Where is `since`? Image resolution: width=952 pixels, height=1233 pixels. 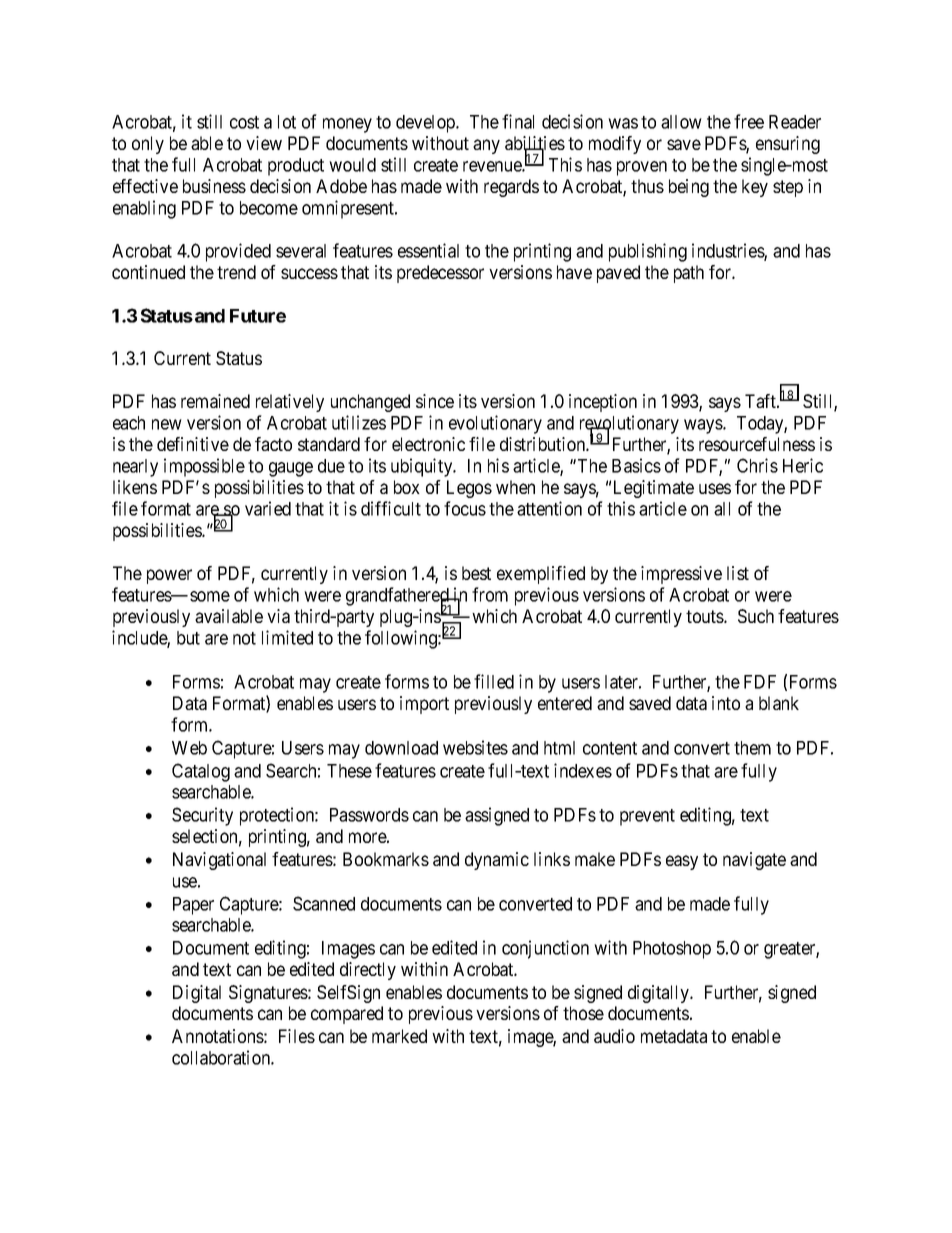
since is located at coordinates (435, 401).
